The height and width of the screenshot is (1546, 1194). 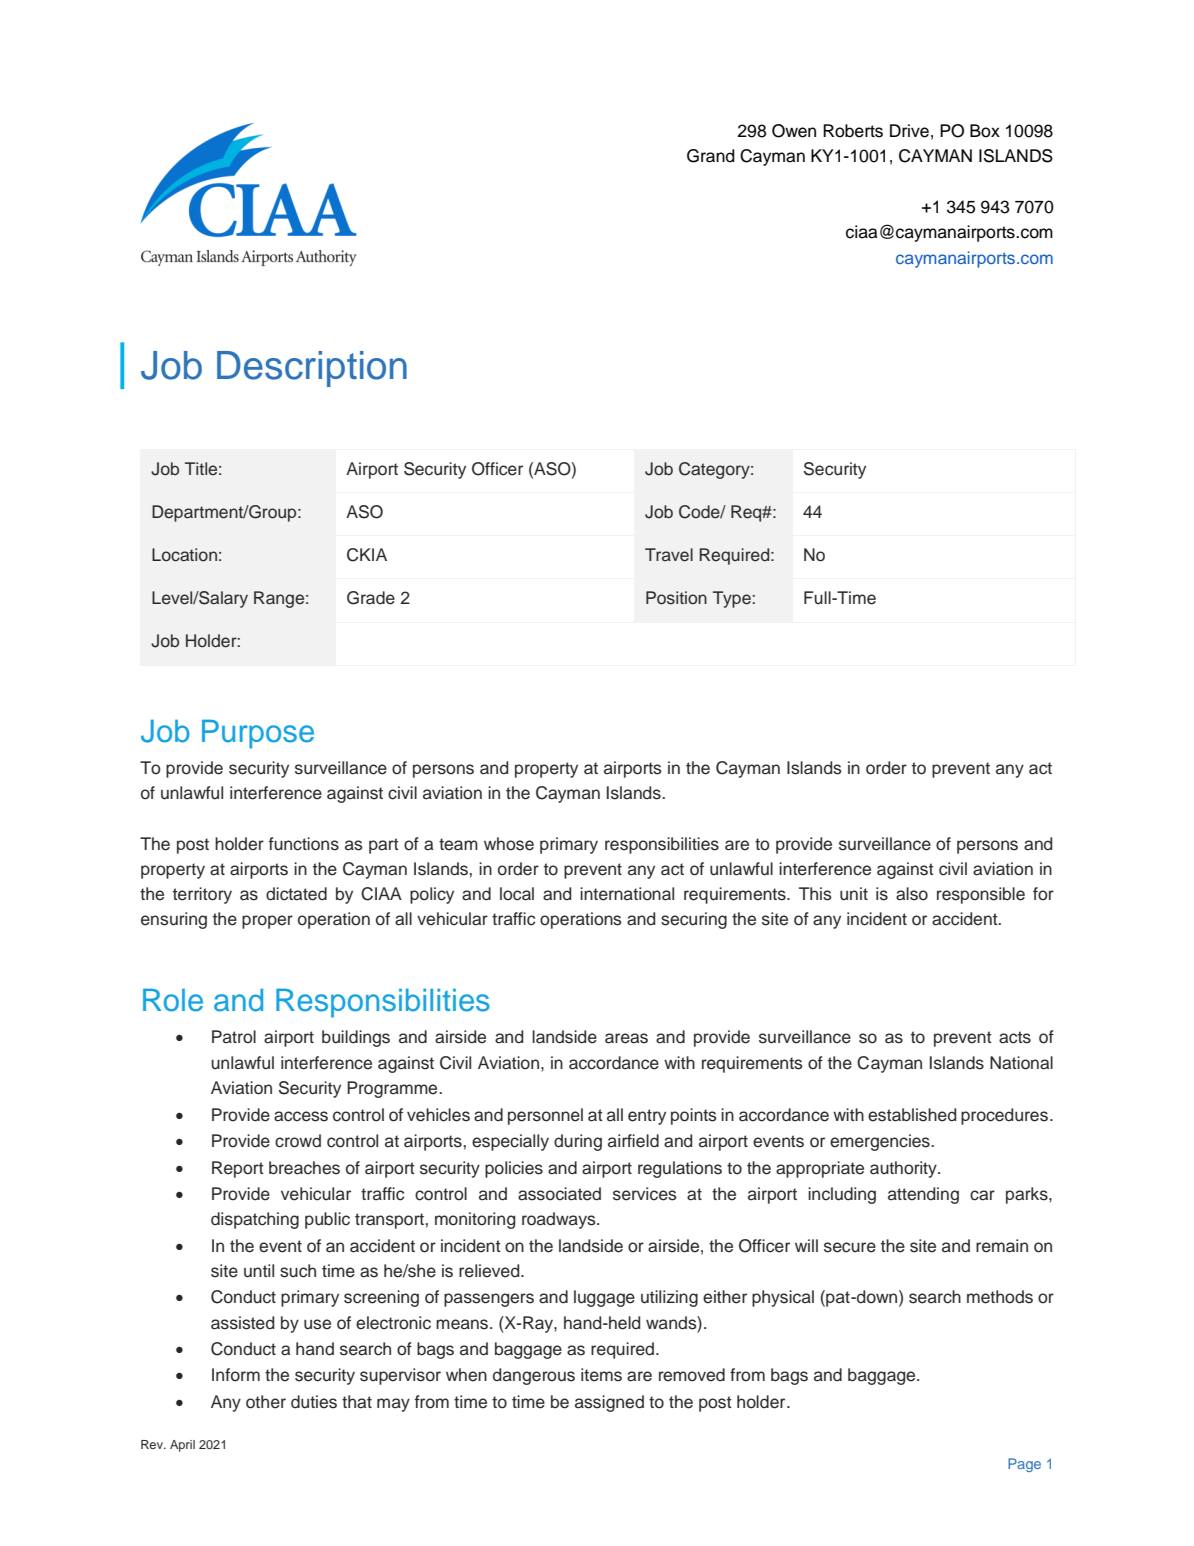 I want to click on Drive, so click(x=909, y=131).
